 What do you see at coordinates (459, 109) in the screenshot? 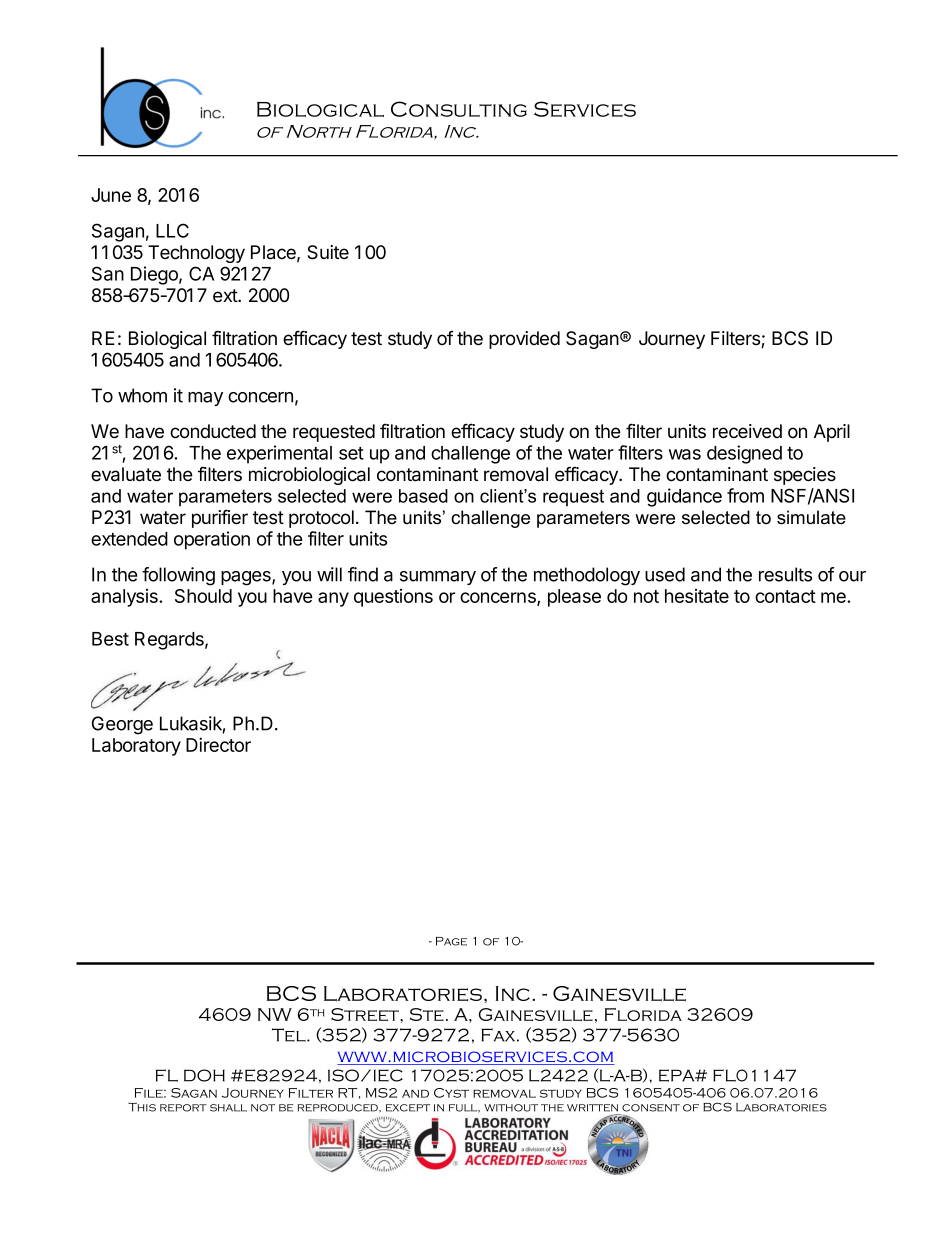
I see `Consulting` at bounding box center [459, 109].
